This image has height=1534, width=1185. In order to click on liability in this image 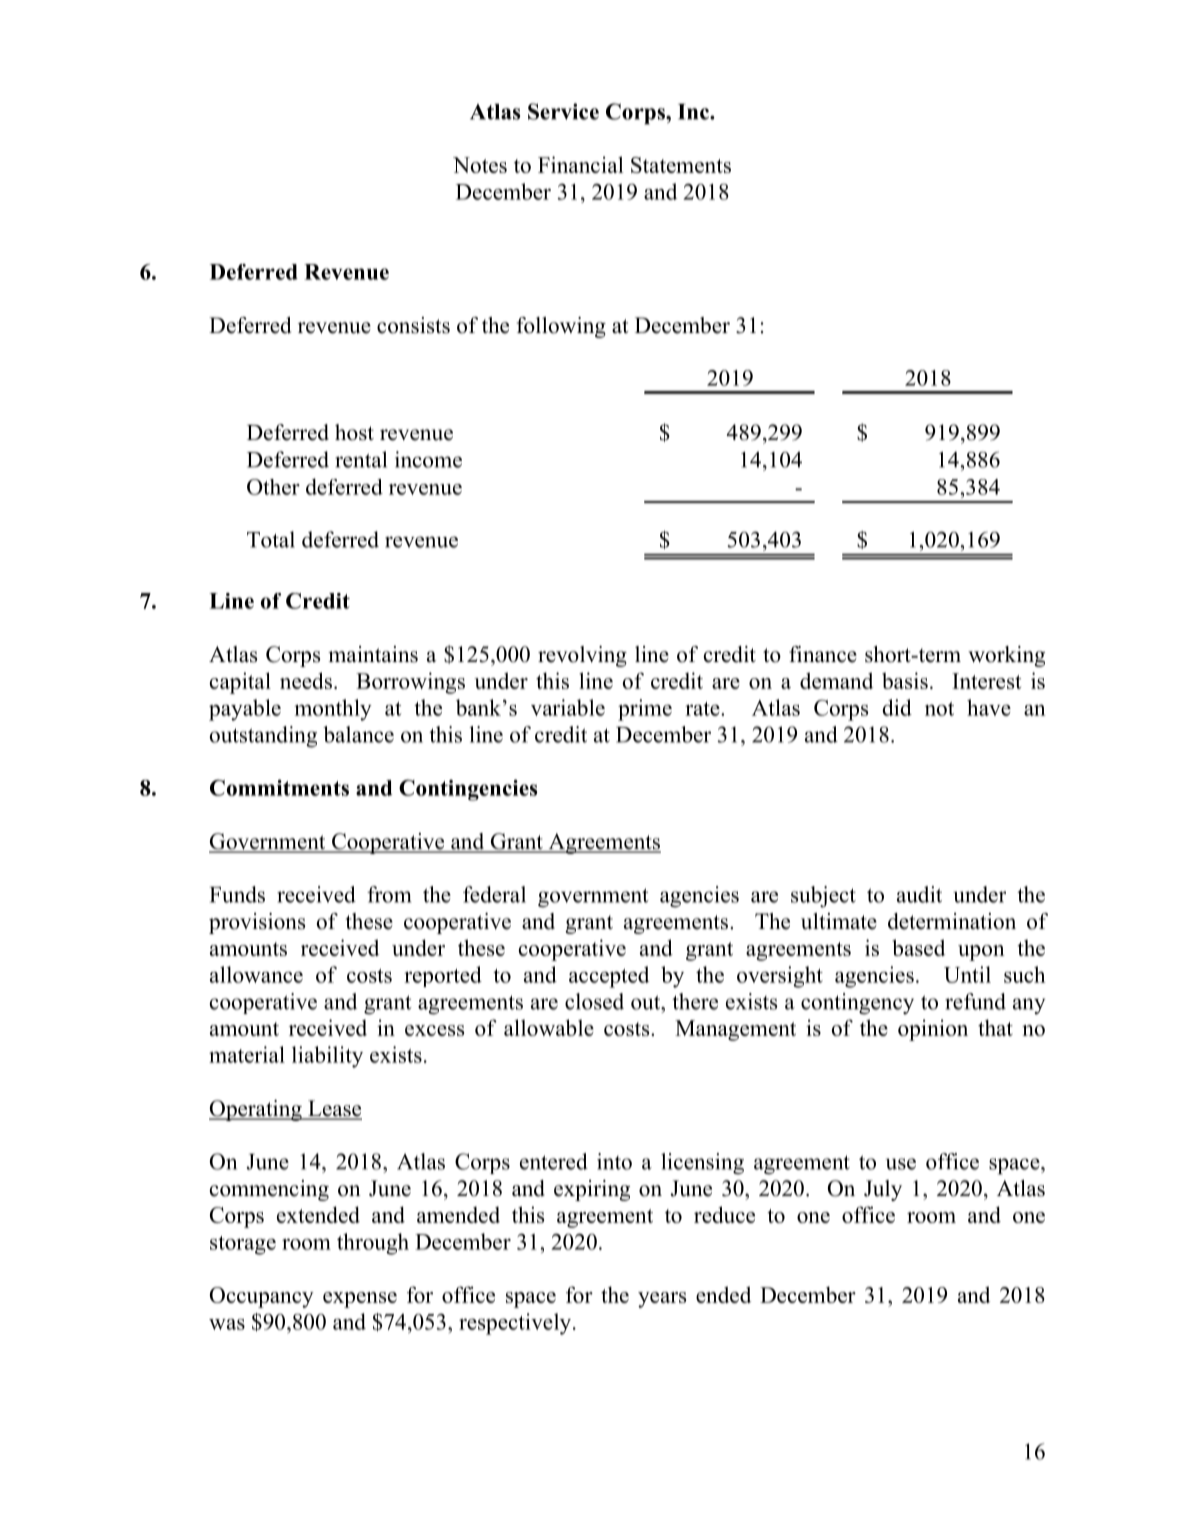, I will do `click(327, 1057)`.
